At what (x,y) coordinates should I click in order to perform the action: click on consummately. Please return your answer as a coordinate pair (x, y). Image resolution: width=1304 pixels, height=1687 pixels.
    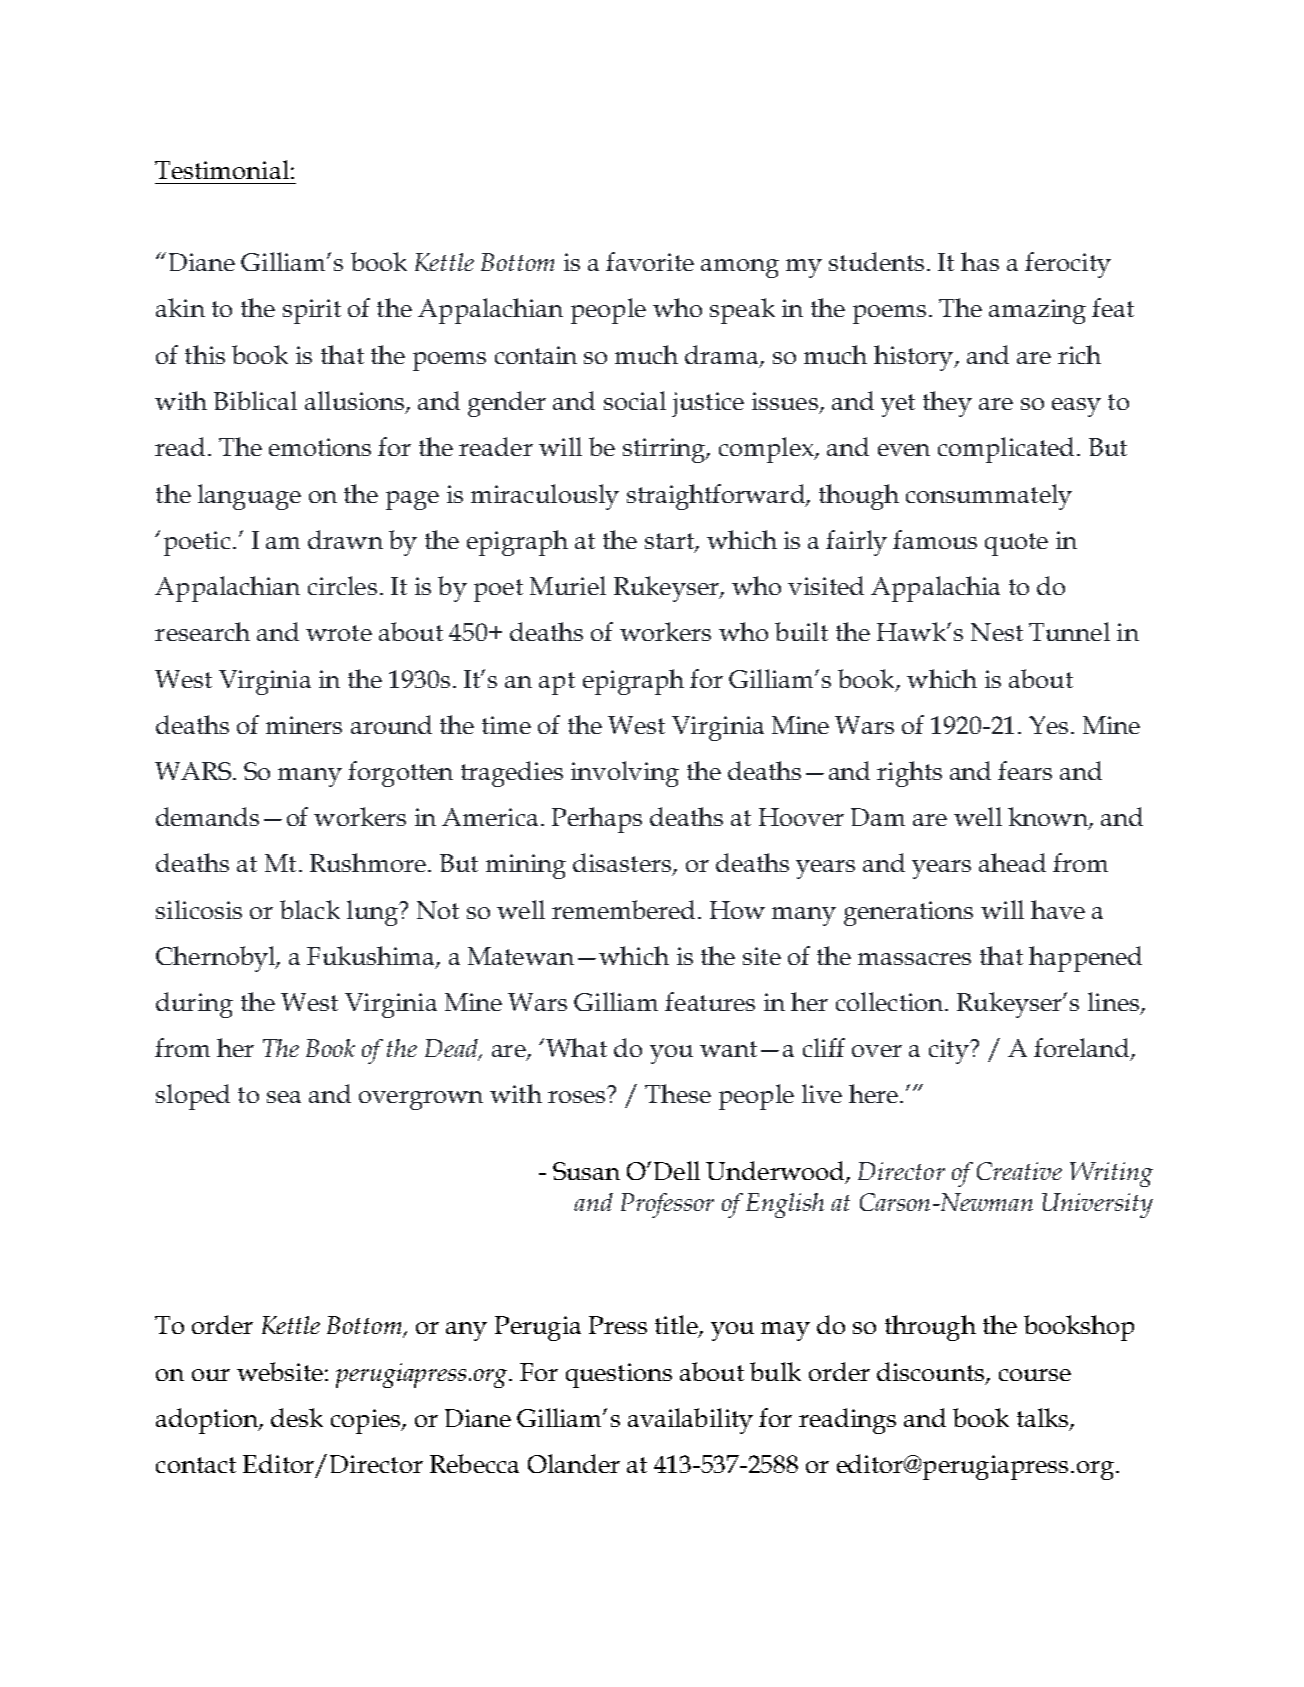
    Looking at the image, I should click on (989, 497).
